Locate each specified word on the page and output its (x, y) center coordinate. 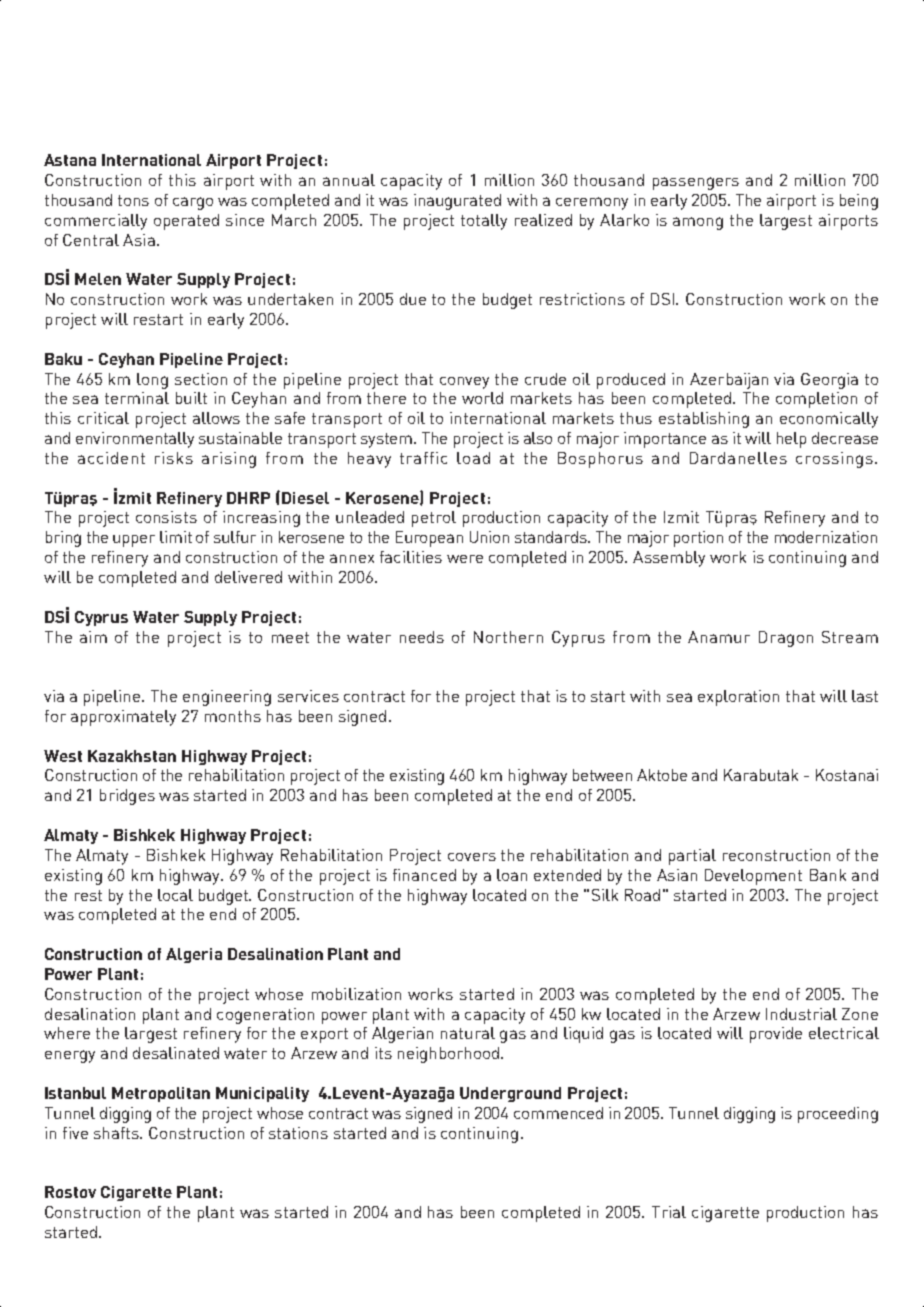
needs (422, 637)
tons (133, 200)
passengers (696, 183)
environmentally (135, 440)
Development (753, 877)
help (791, 440)
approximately (123, 718)
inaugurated (457, 202)
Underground (510, 1094)
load (473, 458)
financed (424, 875)
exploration (738, 698)
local (175, 895)
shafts (117, 1133)
